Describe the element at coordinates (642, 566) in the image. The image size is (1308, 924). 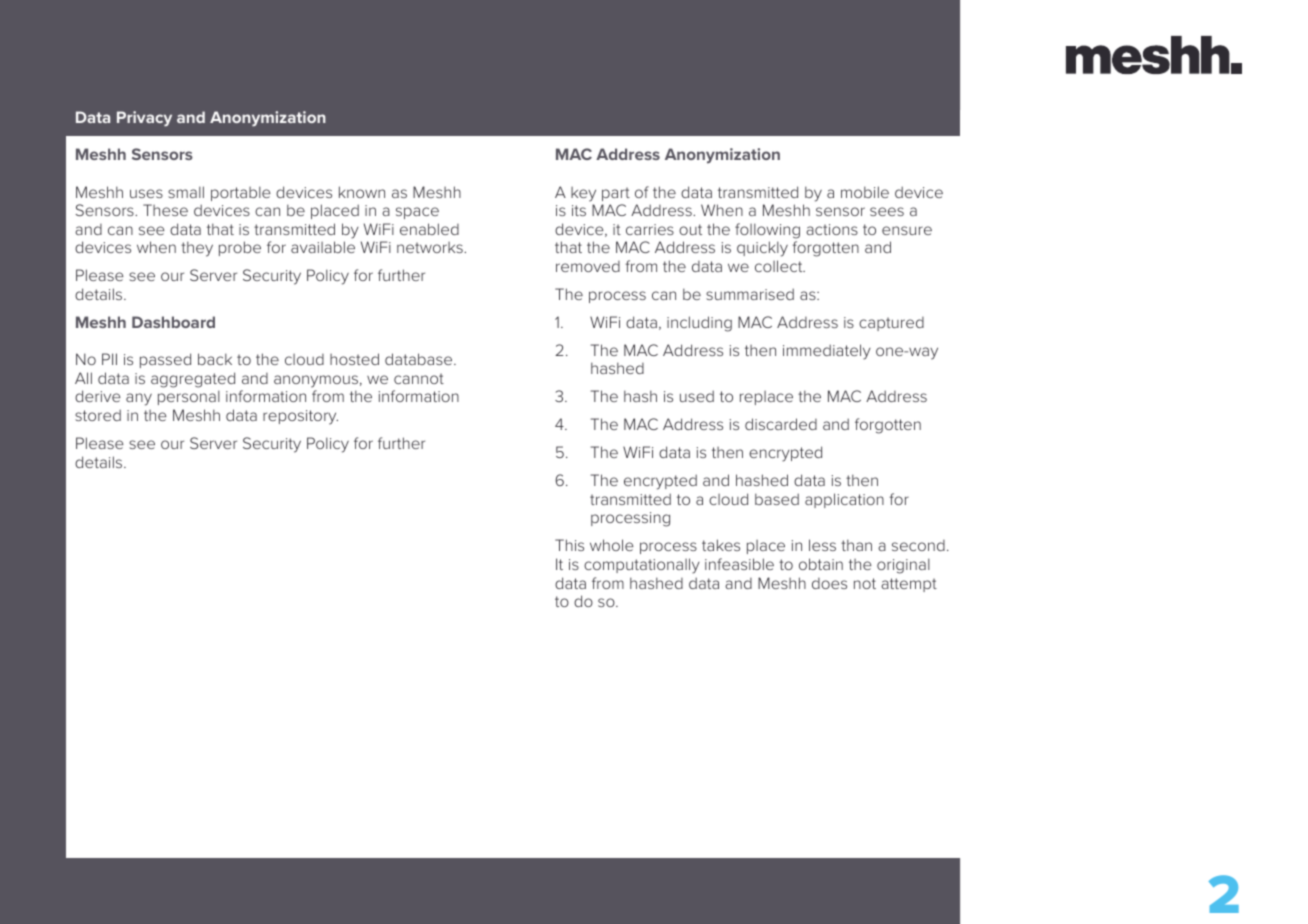
I see `computationally` at that location.
